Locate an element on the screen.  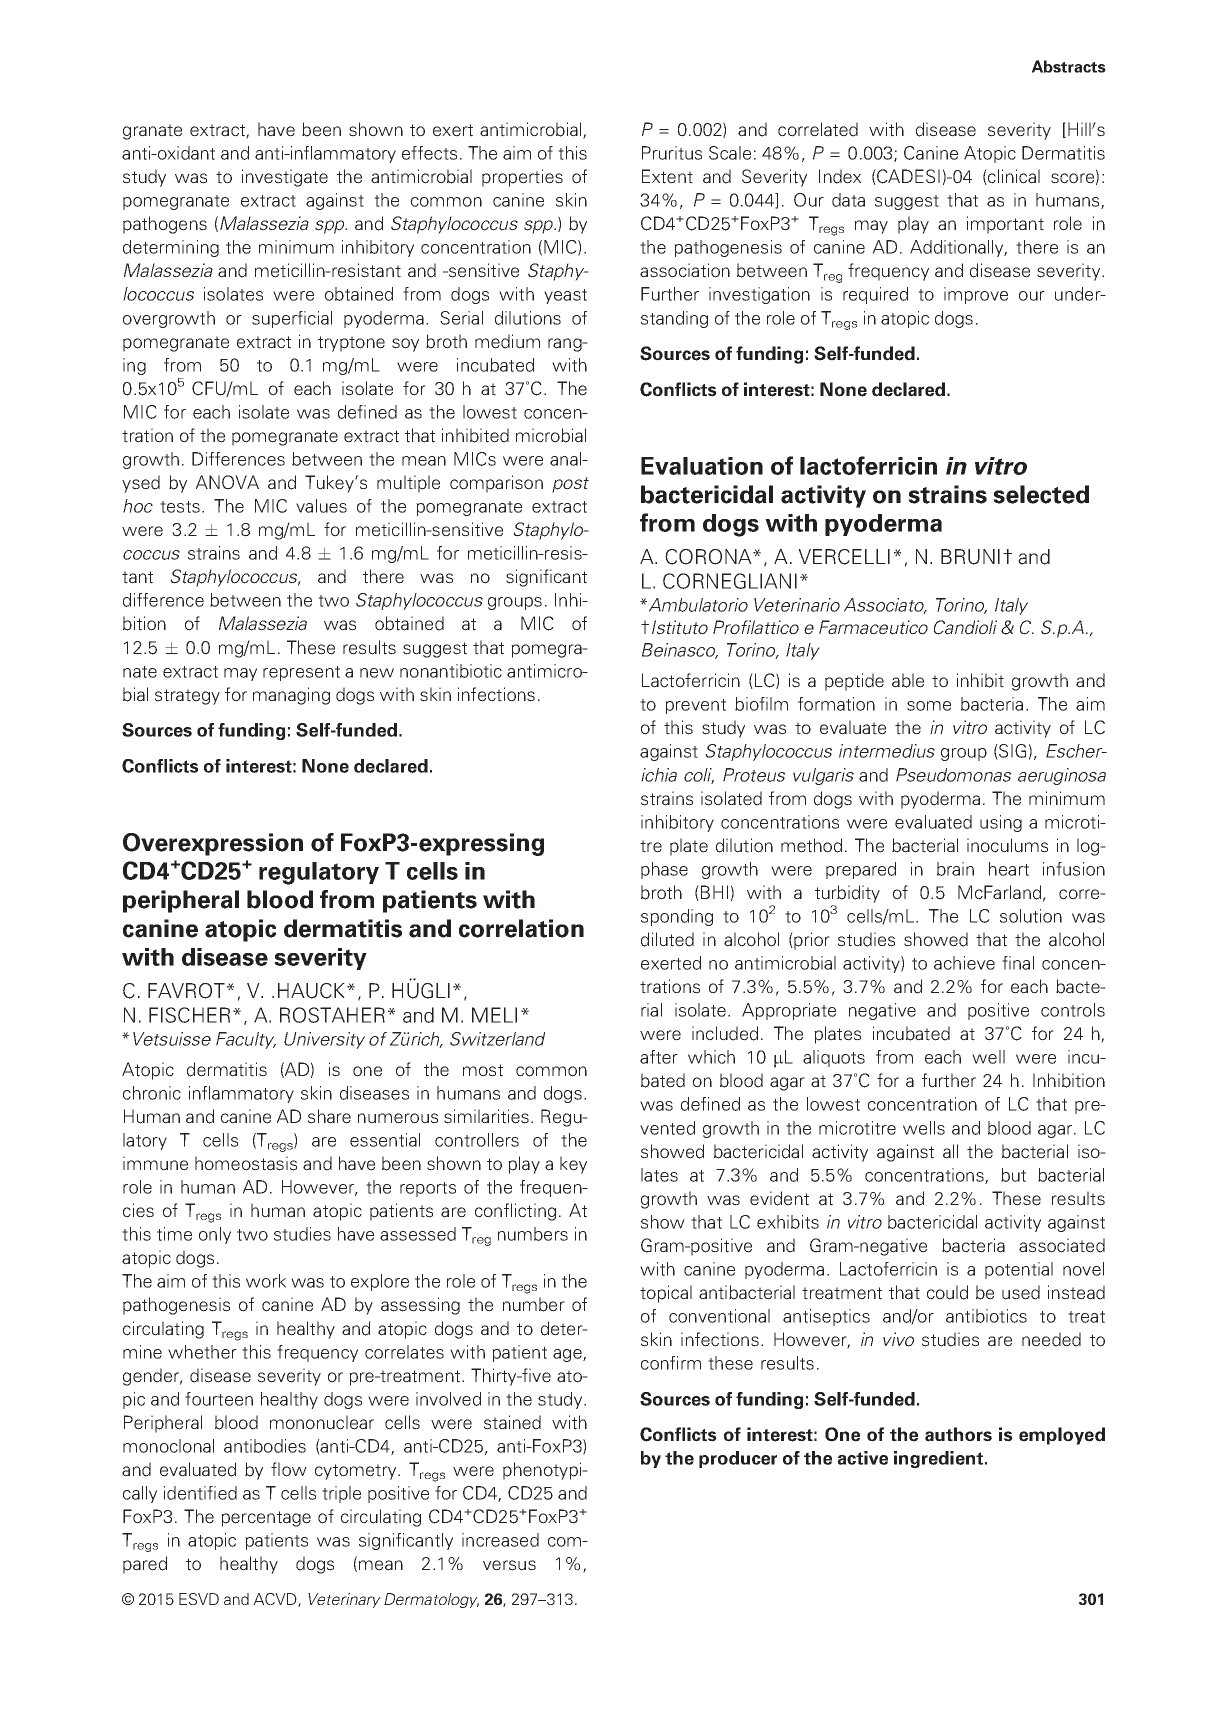
homeostasis is located at coordinates (246, 1163).
